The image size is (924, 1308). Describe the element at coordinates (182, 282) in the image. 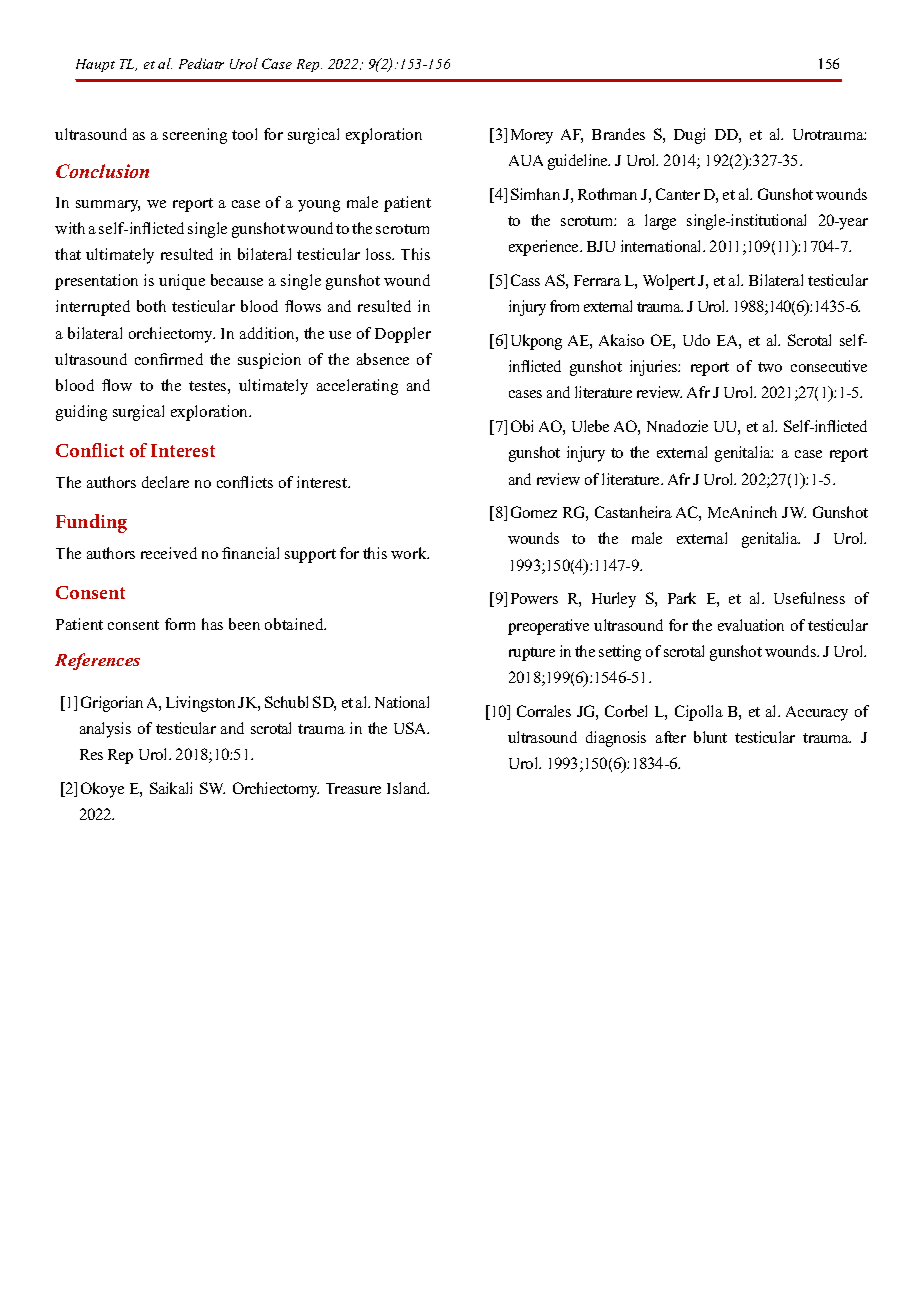

I see `unique` at that location.
